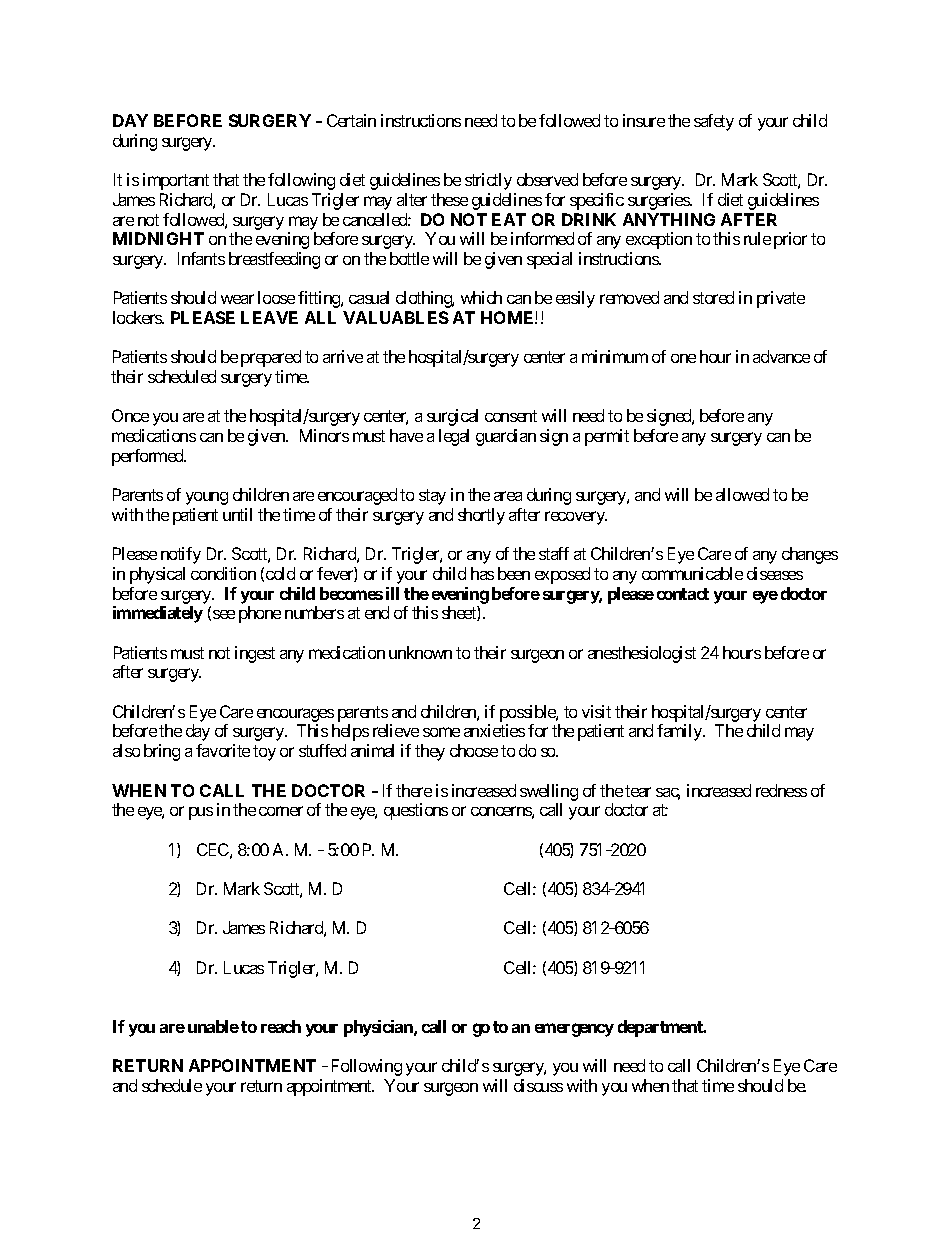 The width and height of the screenshot is (952, 1233). What do you see at coordinates (224, 614) in the screenshot?
I see `see` at bounding box center [224, 614].
